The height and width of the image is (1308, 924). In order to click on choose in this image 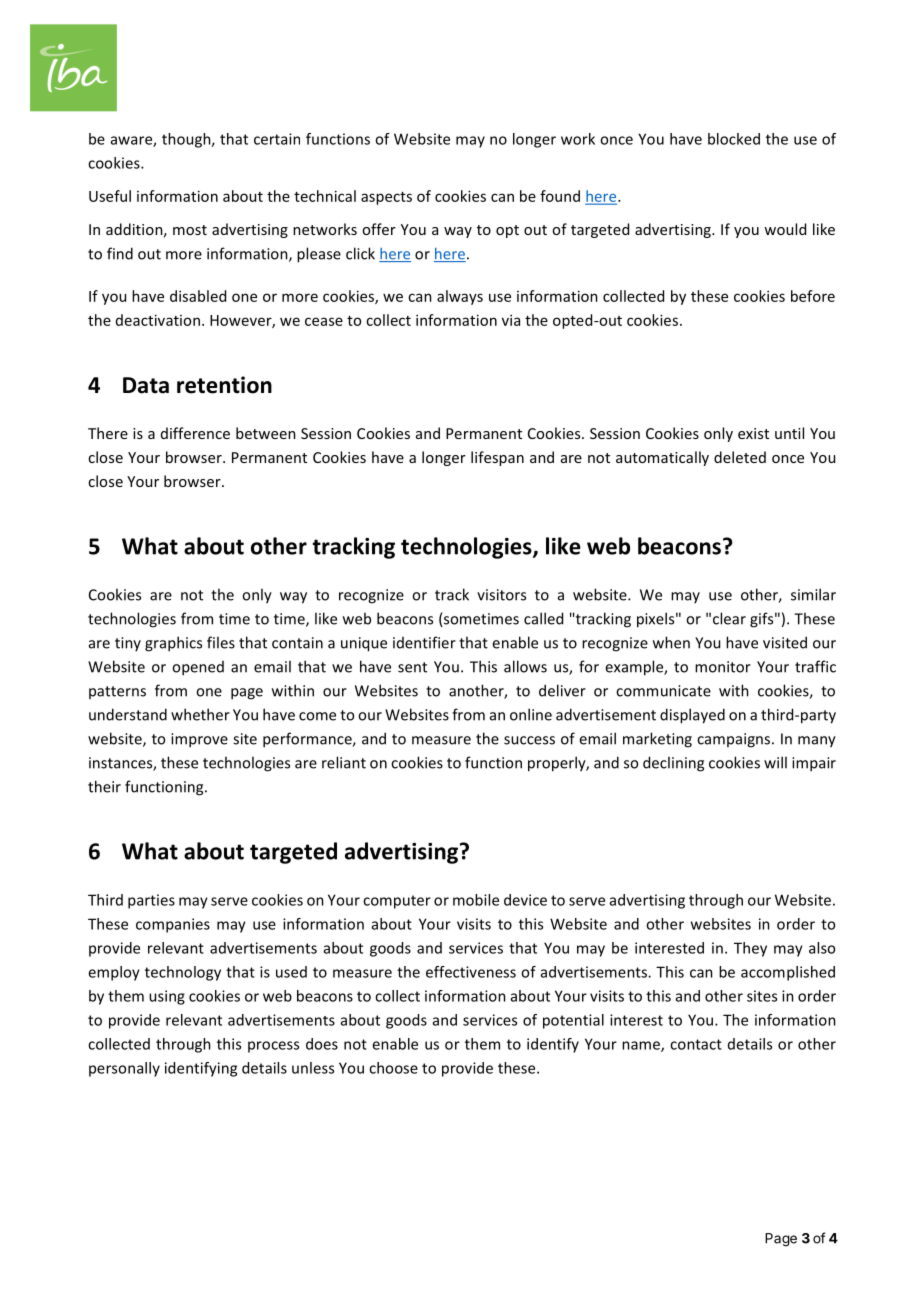, I will do `click(393, 1068)`.
